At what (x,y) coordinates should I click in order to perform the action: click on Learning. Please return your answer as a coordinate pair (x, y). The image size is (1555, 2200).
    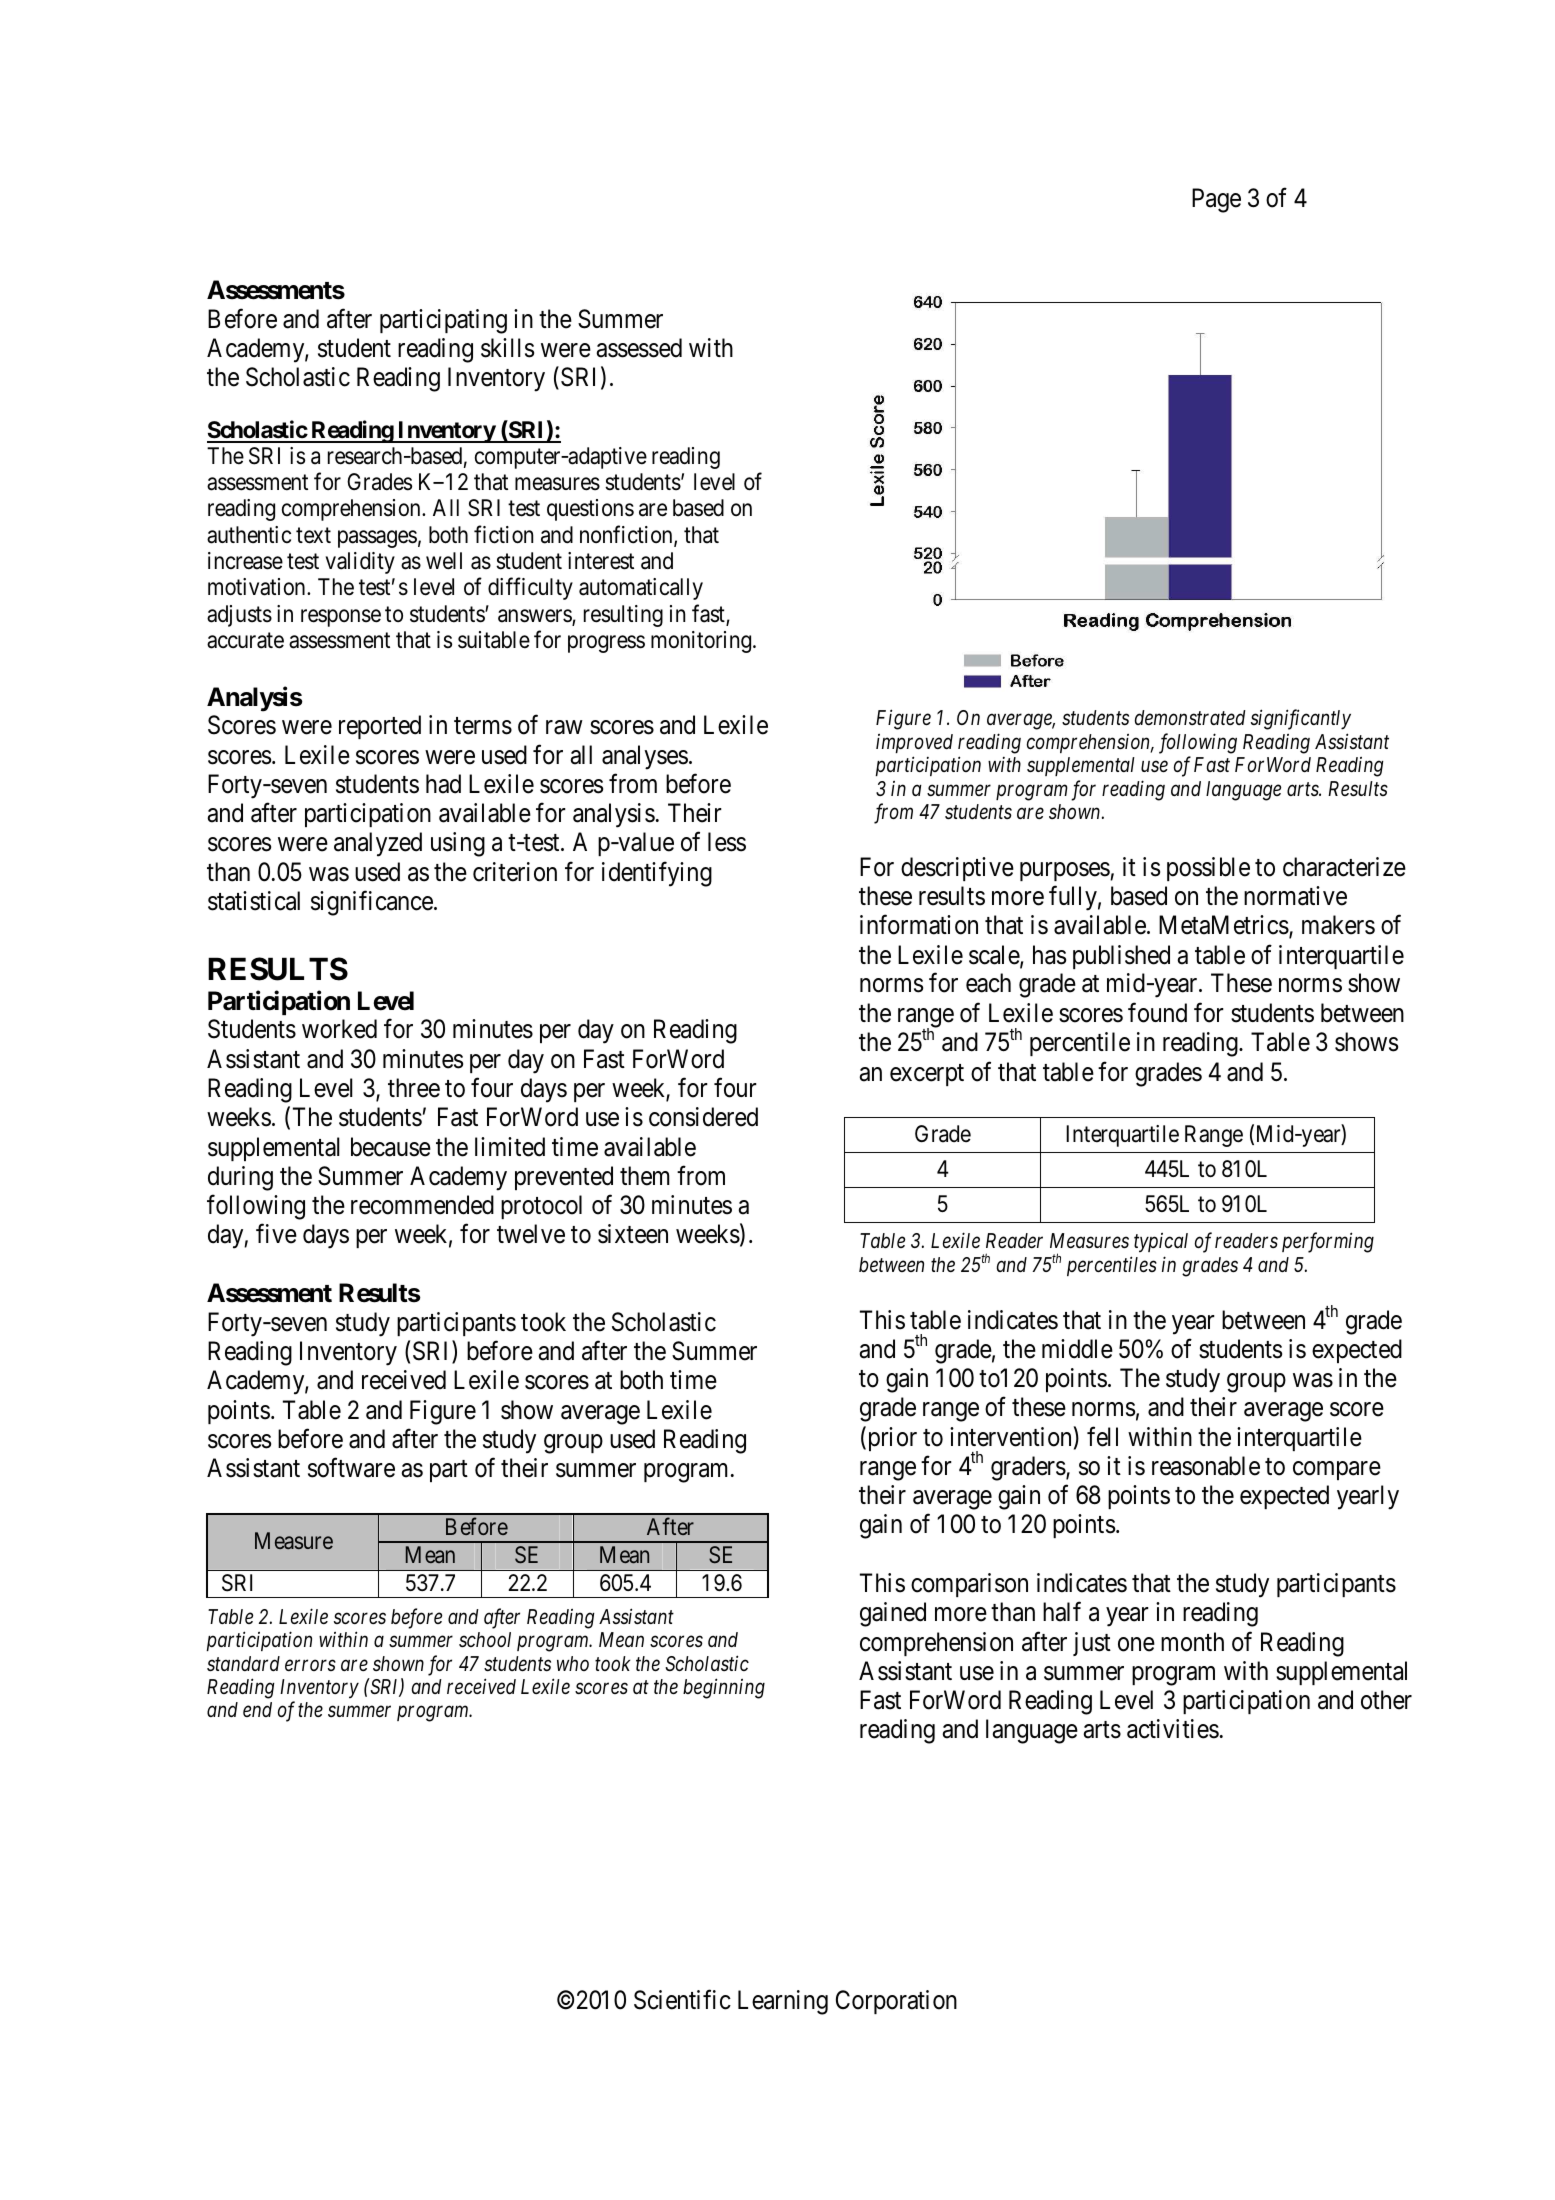
    Looking at the image, I should click on (783, 2002).
